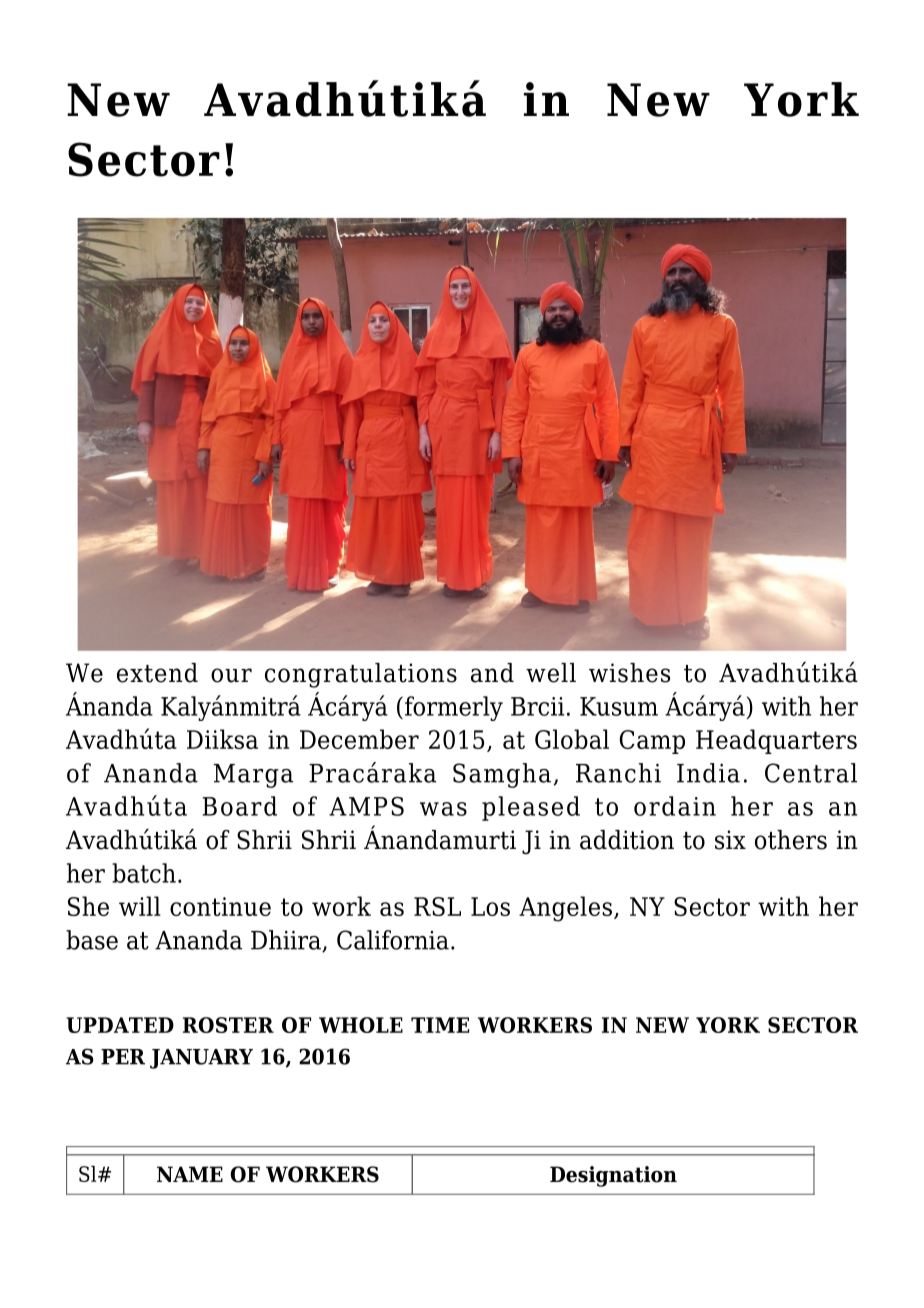 This screenshot has width=924, height=1308. What do you see at coordinates (140, 906) in the screenshot?
I see `will` at bounding box center [140, 906].
